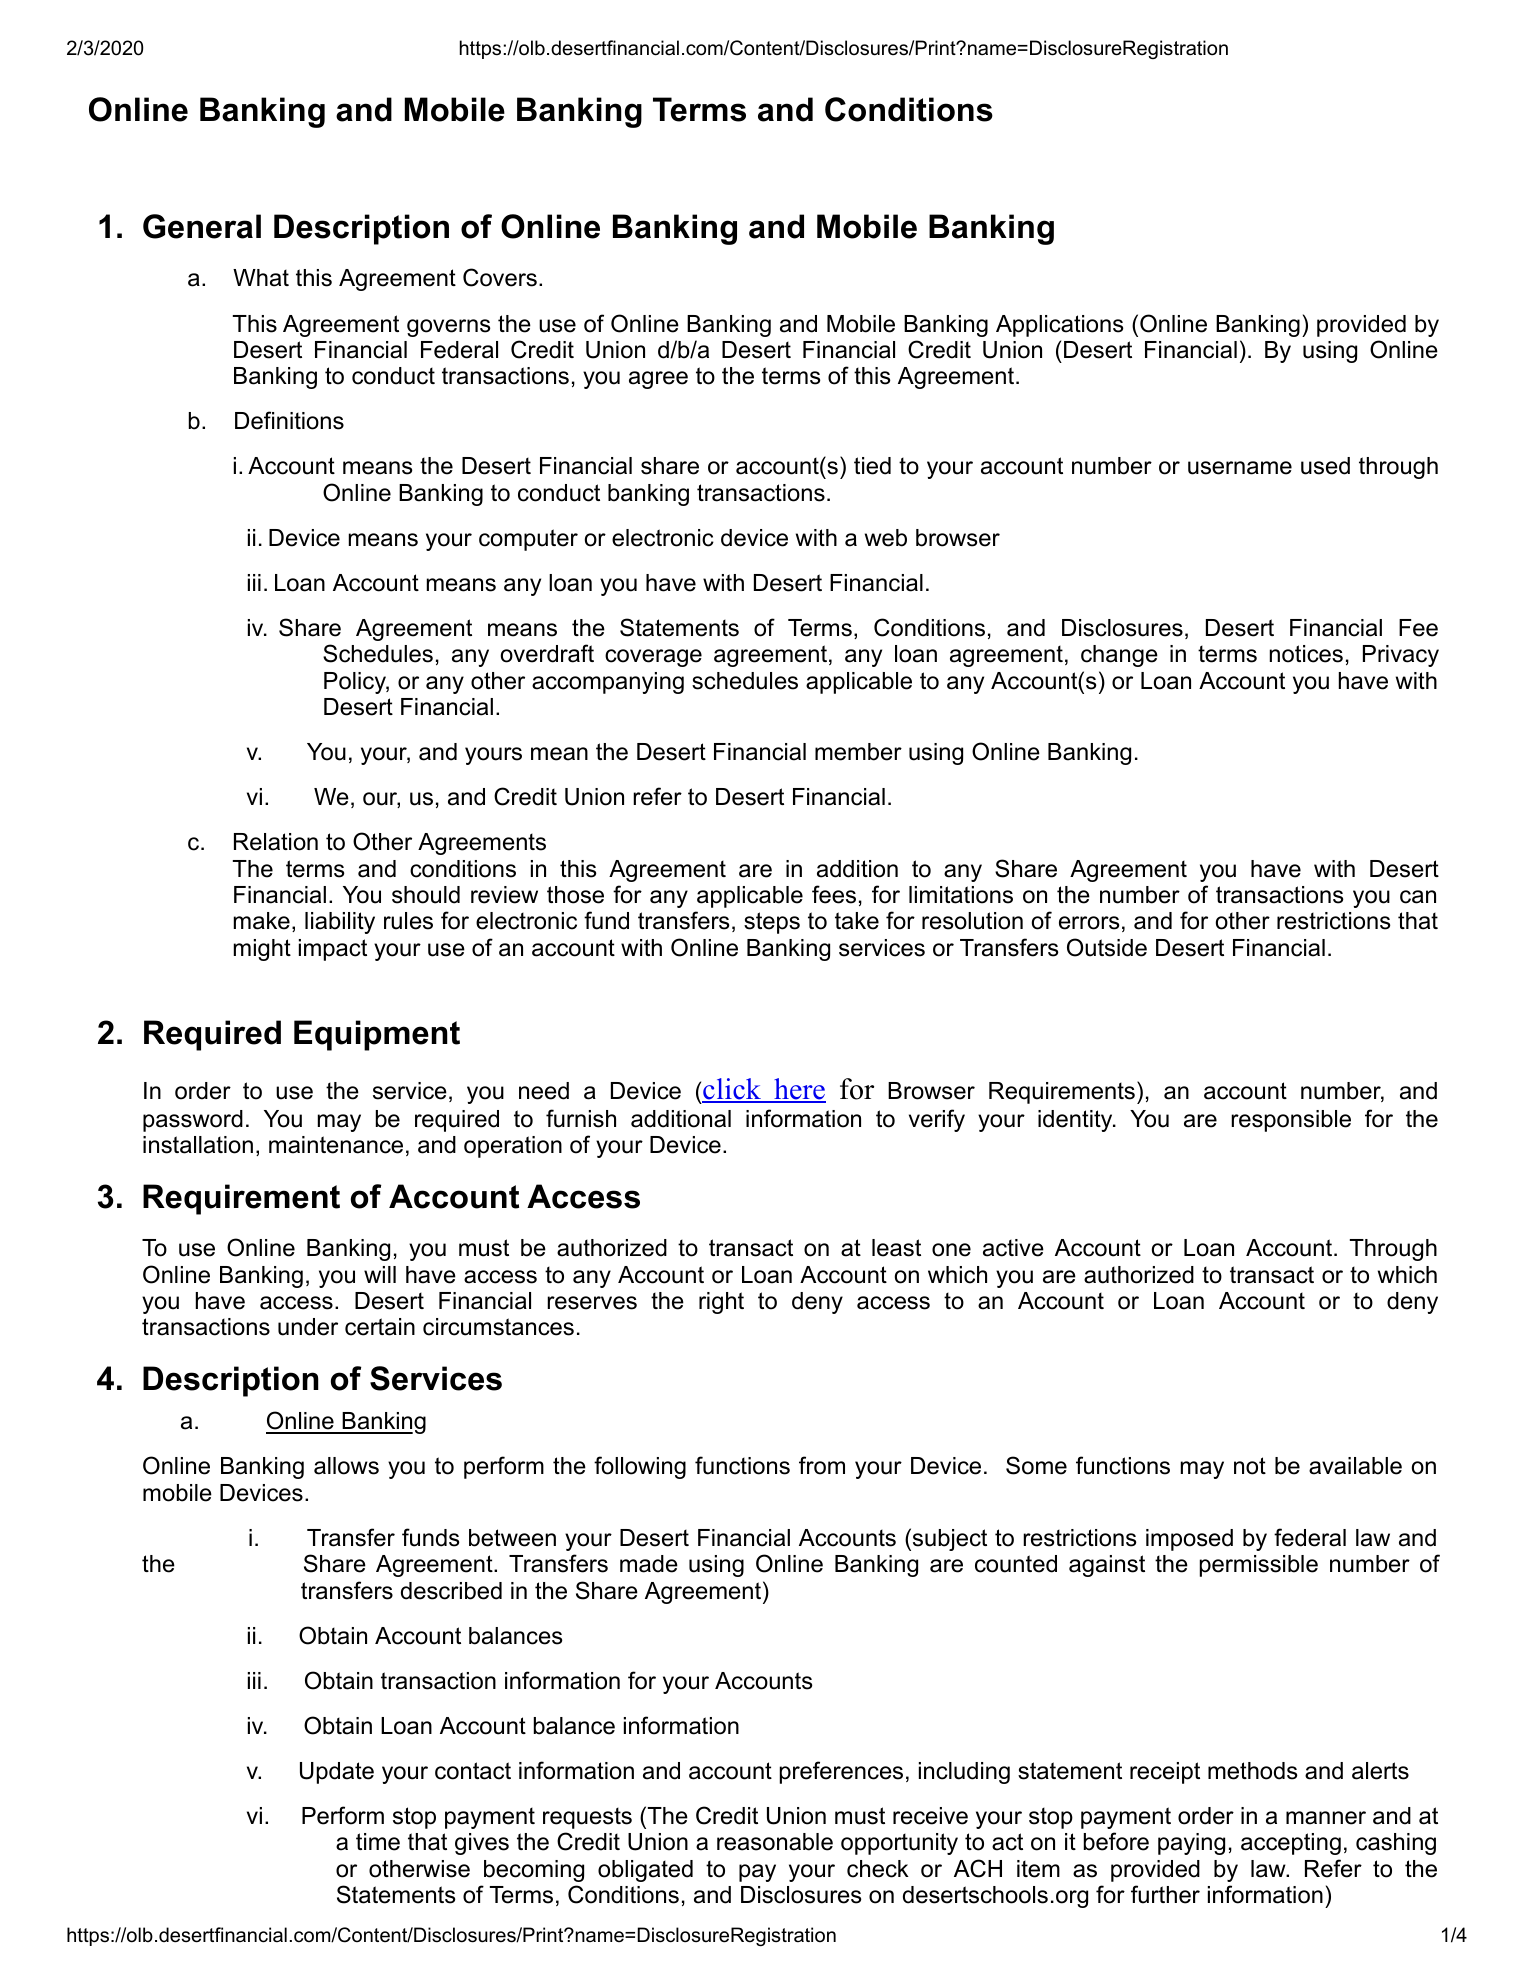 Image resolution: width=1534 pixels, height=1985 pixels. Describe the element at coordinates (1291, 1844) in the image. I see `accepting` at that location.
